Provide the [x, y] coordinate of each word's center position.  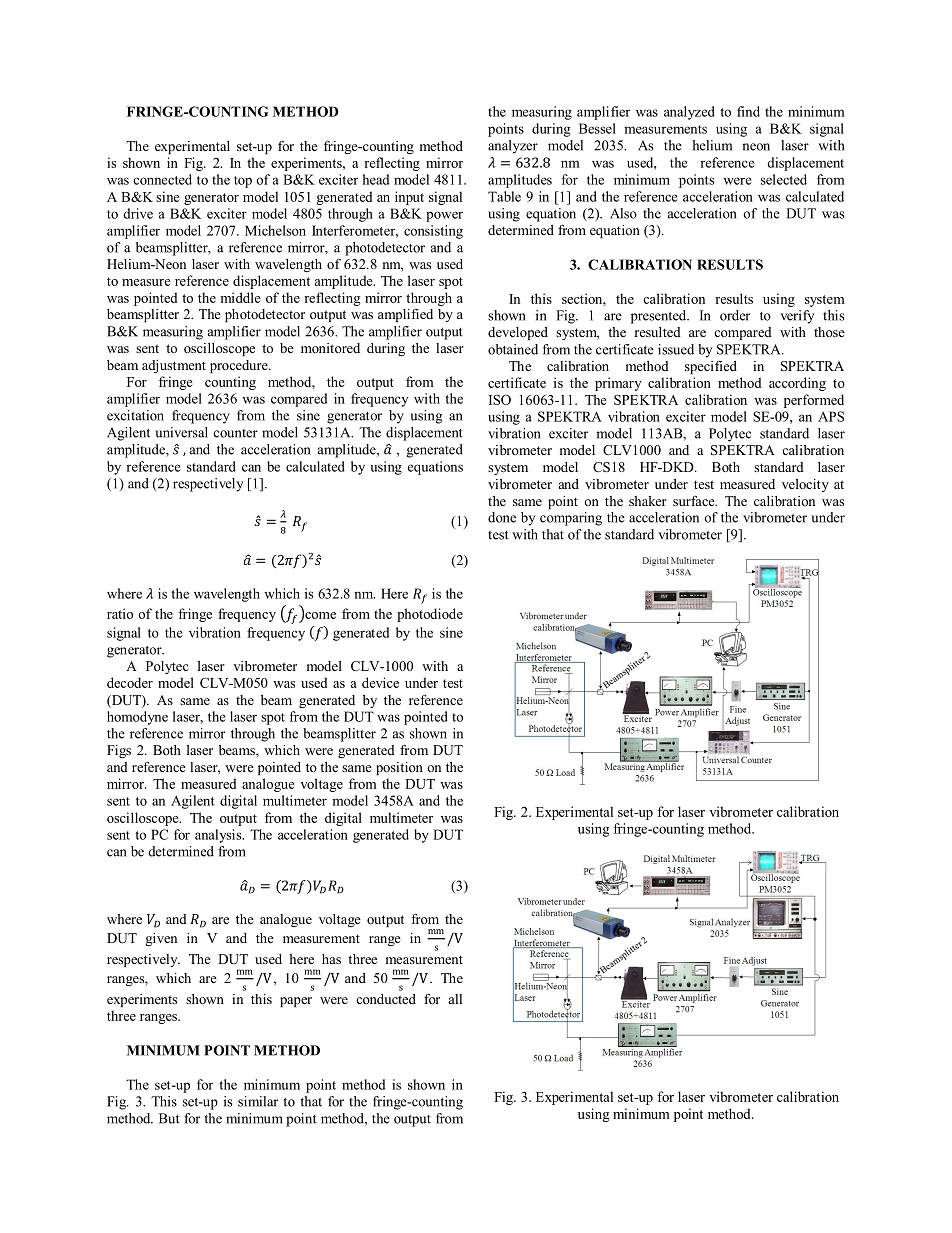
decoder [130, 682]
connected [162, 179]
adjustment [174, 366]
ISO [500, 399]
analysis [219, 836]
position [399, 768]
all [455, 999]
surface [695, 501]
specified [711, 367]
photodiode [430, 615]
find [748, 111]
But [169, 1118]
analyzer [513, 147]
